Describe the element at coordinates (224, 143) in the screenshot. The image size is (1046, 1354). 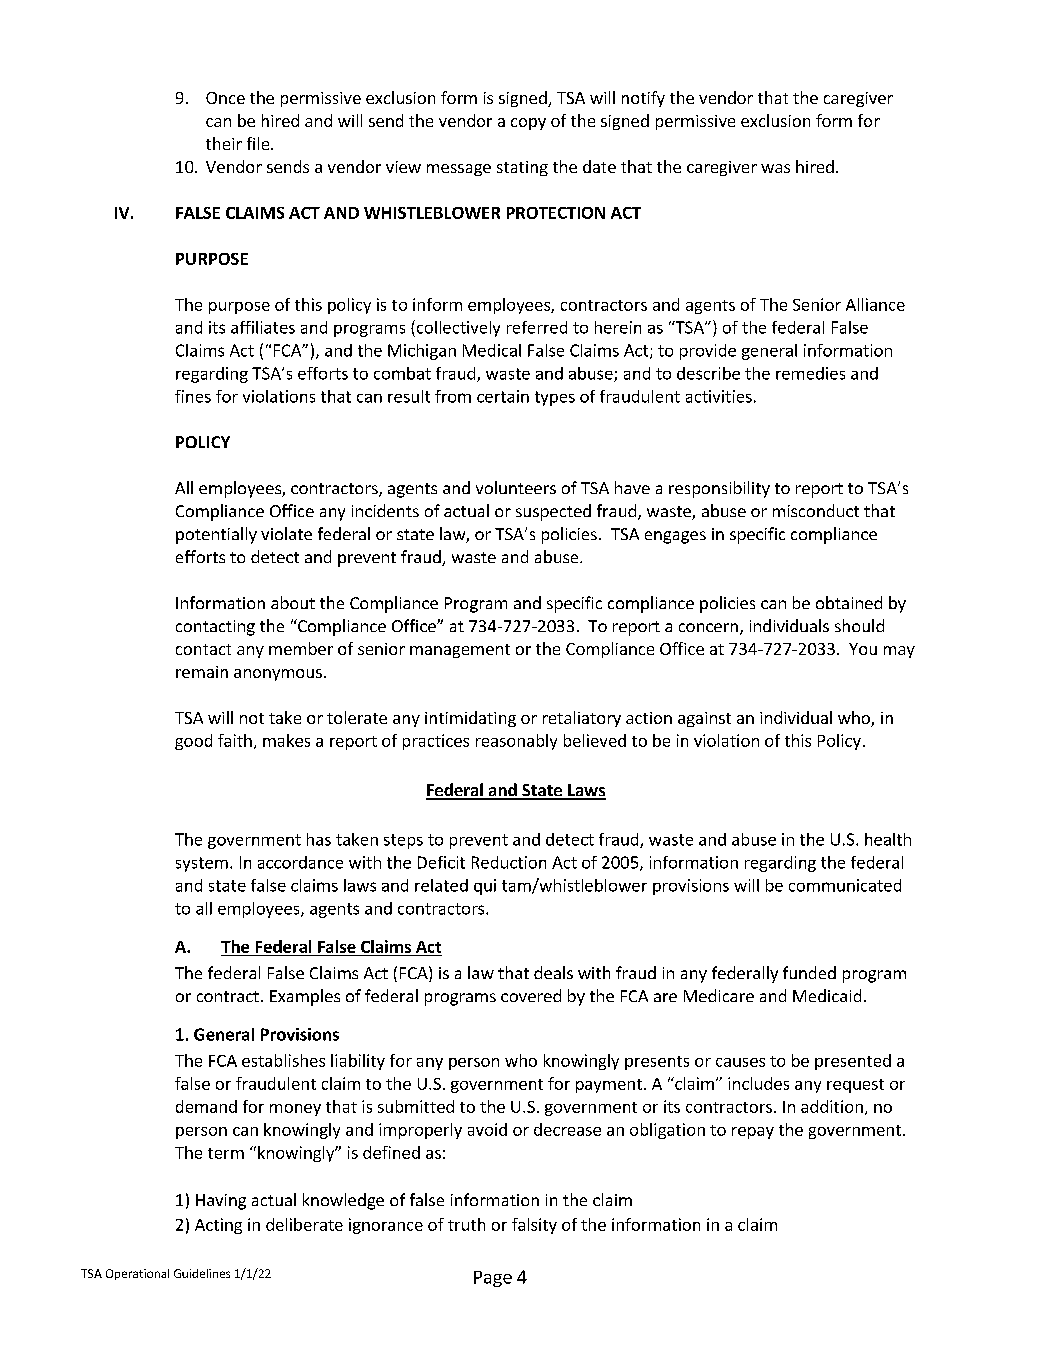
I see `their` at that location.
